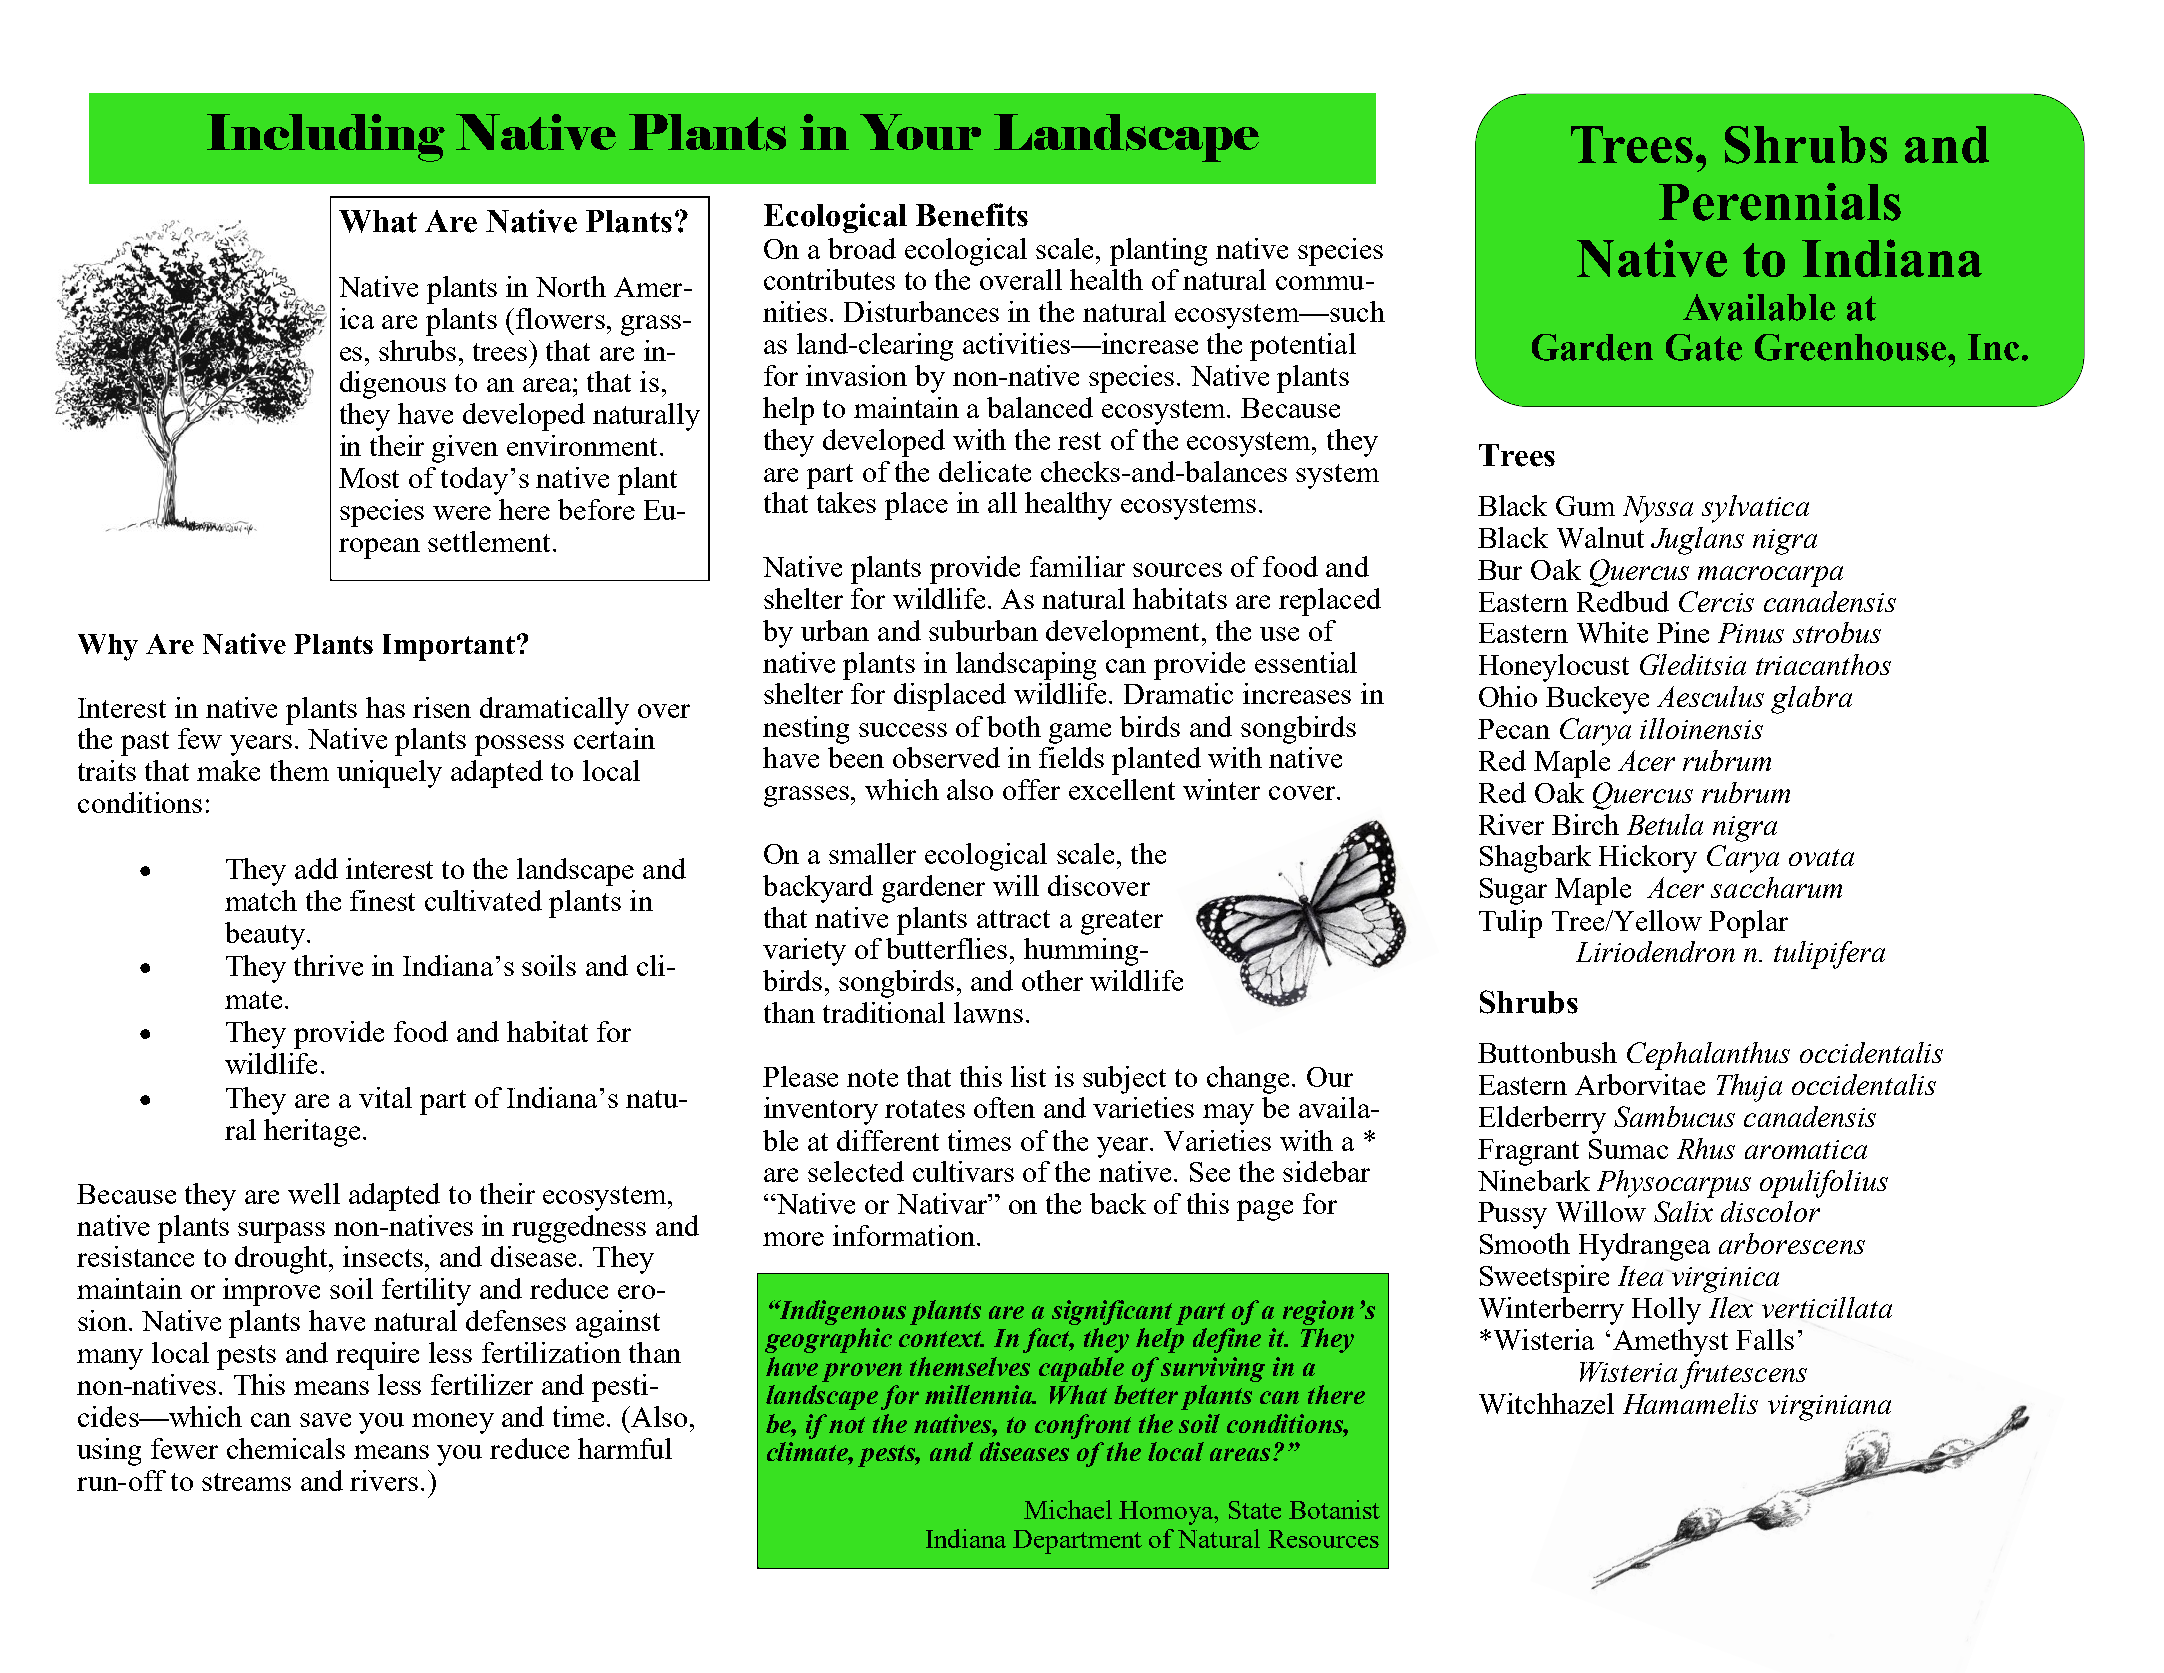 This screenshot has height=1673, width=2164. I want to click on Salix, so click(1683, 1211).
